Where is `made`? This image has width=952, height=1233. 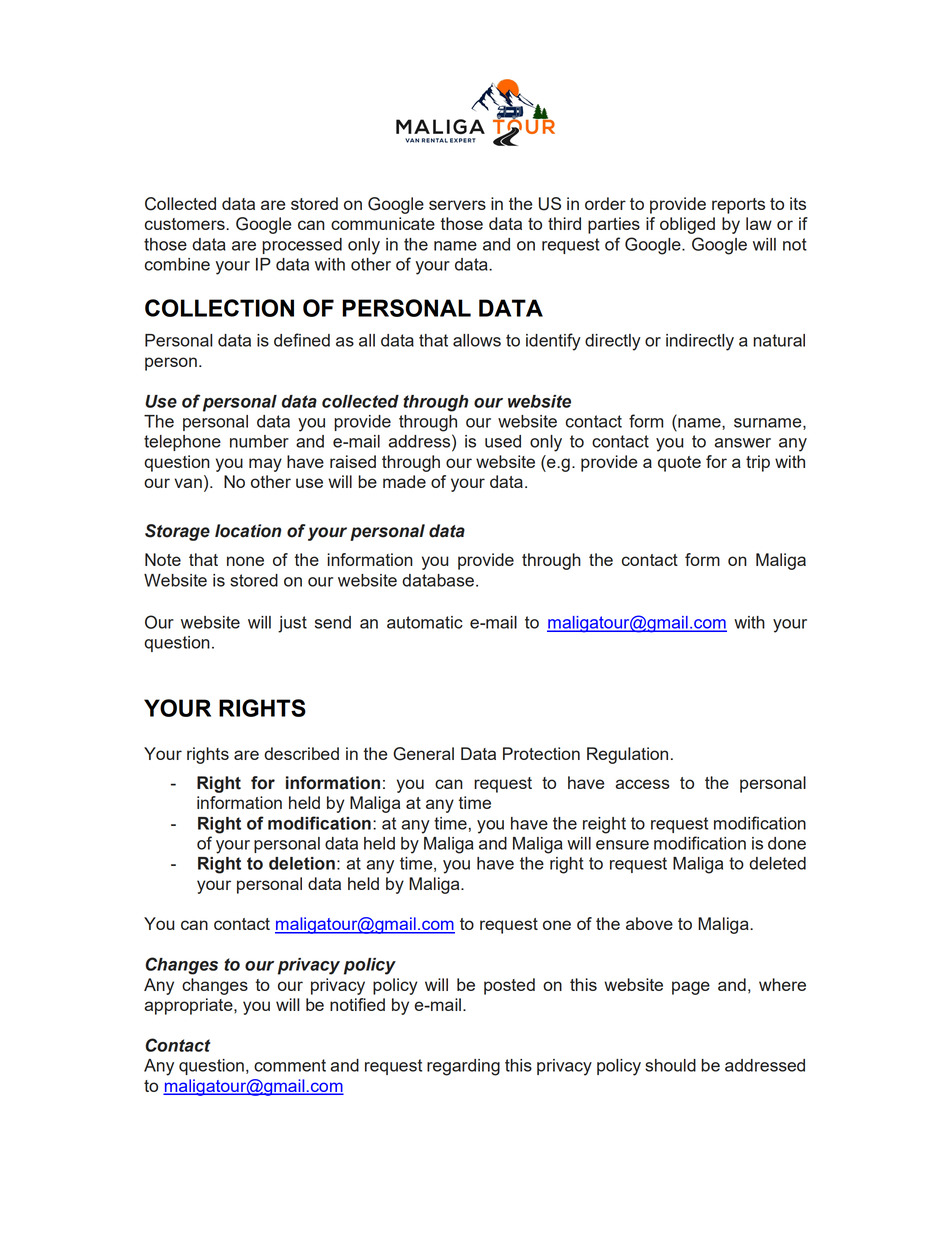 made is located at coordinates (404, 481).
